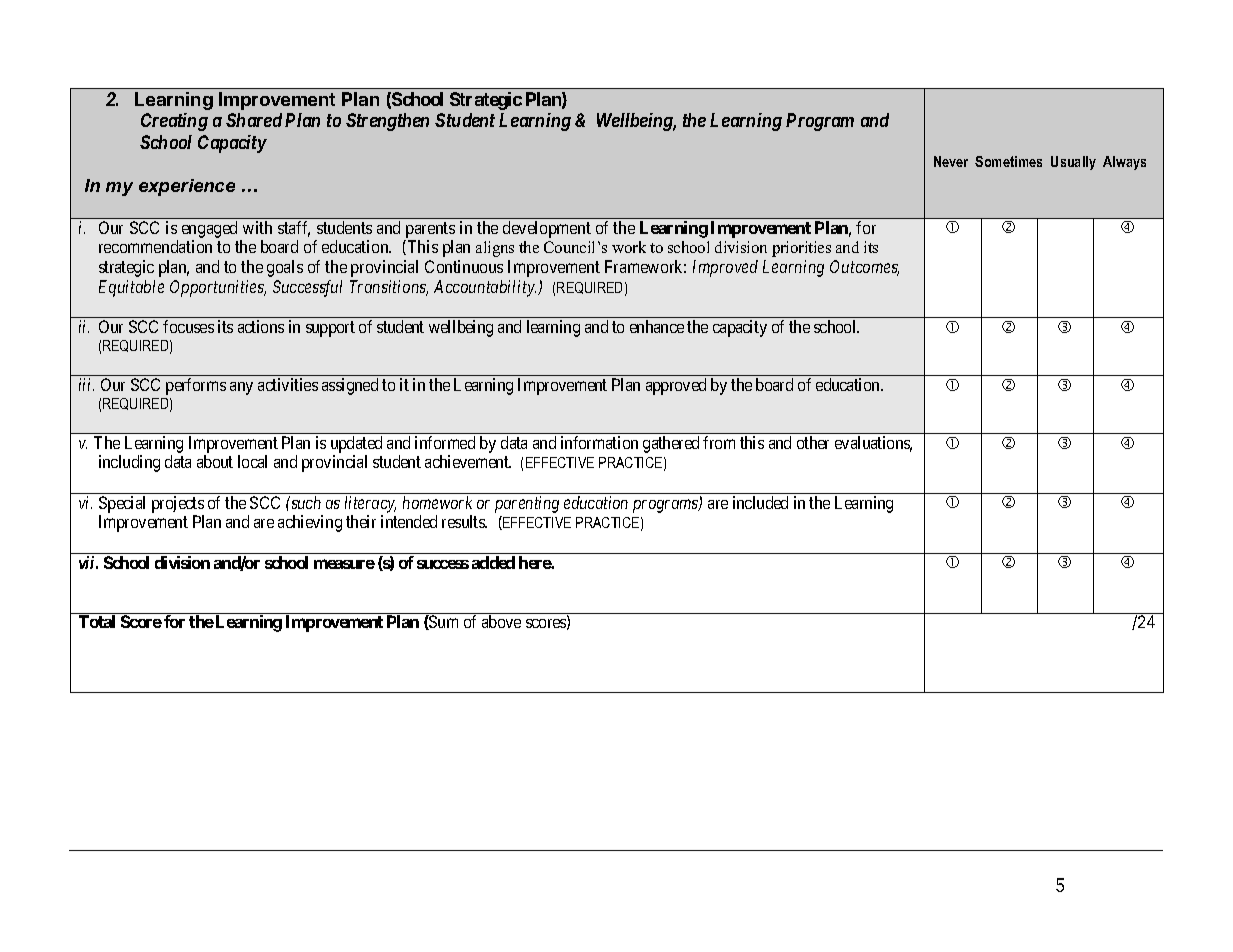  Describe the element at coordinates (387, 122) in the image. I see `Strengthen` at that location.
